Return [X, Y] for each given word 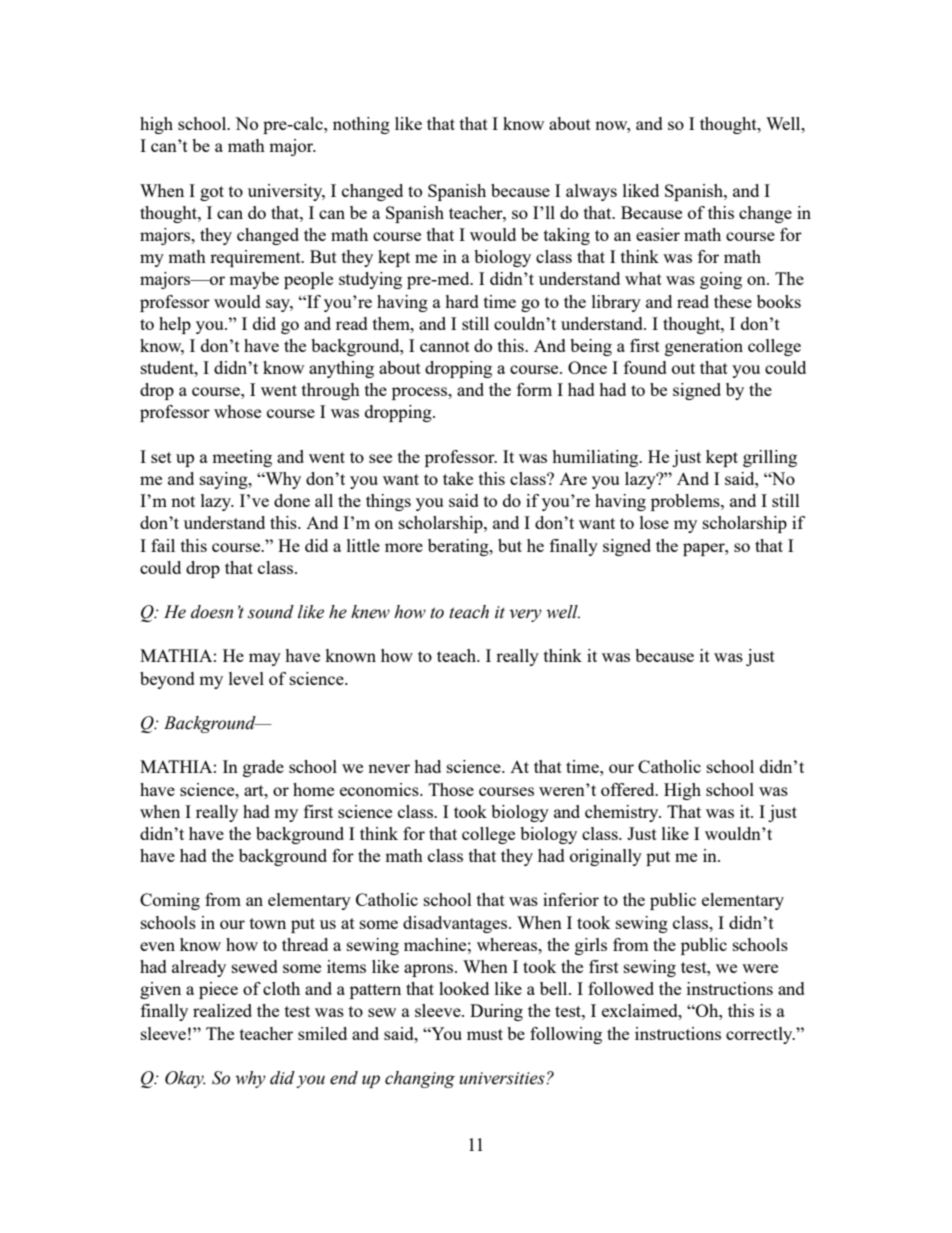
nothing [361, 125]
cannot [445, 346]
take [458, 478]
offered [629, 789]
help [175, 325]
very [525, 615]
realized [222, 1010]
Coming [170, 901]
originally [606, 857]
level [246, 678]
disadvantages [456, 924]
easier [658, 234]
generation [704, 347]
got [212, 193]
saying [225, 480]
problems [686, 502]
